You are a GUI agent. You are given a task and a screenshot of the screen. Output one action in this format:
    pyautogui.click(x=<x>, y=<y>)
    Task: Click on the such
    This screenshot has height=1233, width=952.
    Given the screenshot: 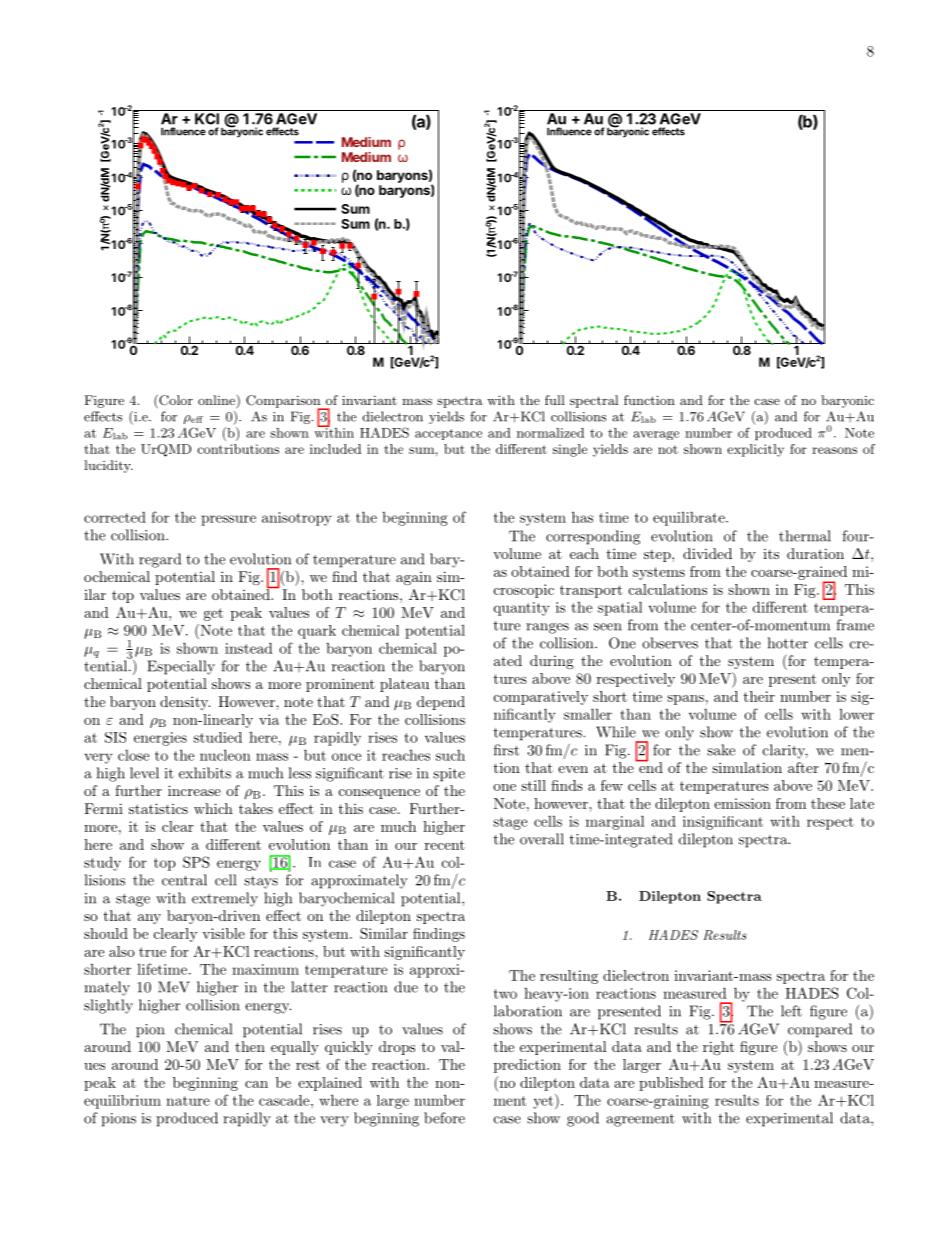 What is the action you would take?
    pyautogui.click(x=450, y=755)
